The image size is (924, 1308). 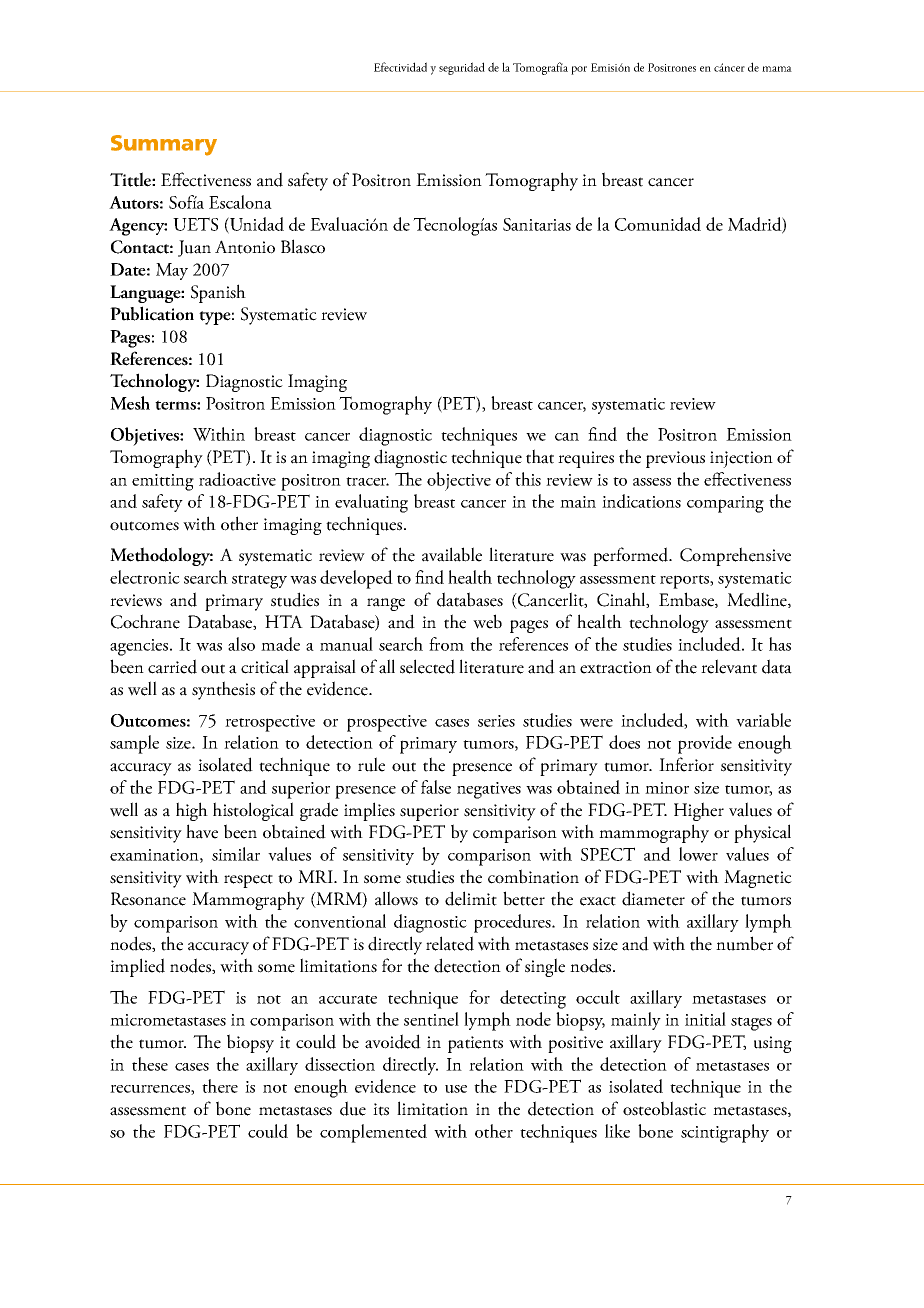 I want to click on mama, so click(x=777, y=69).
